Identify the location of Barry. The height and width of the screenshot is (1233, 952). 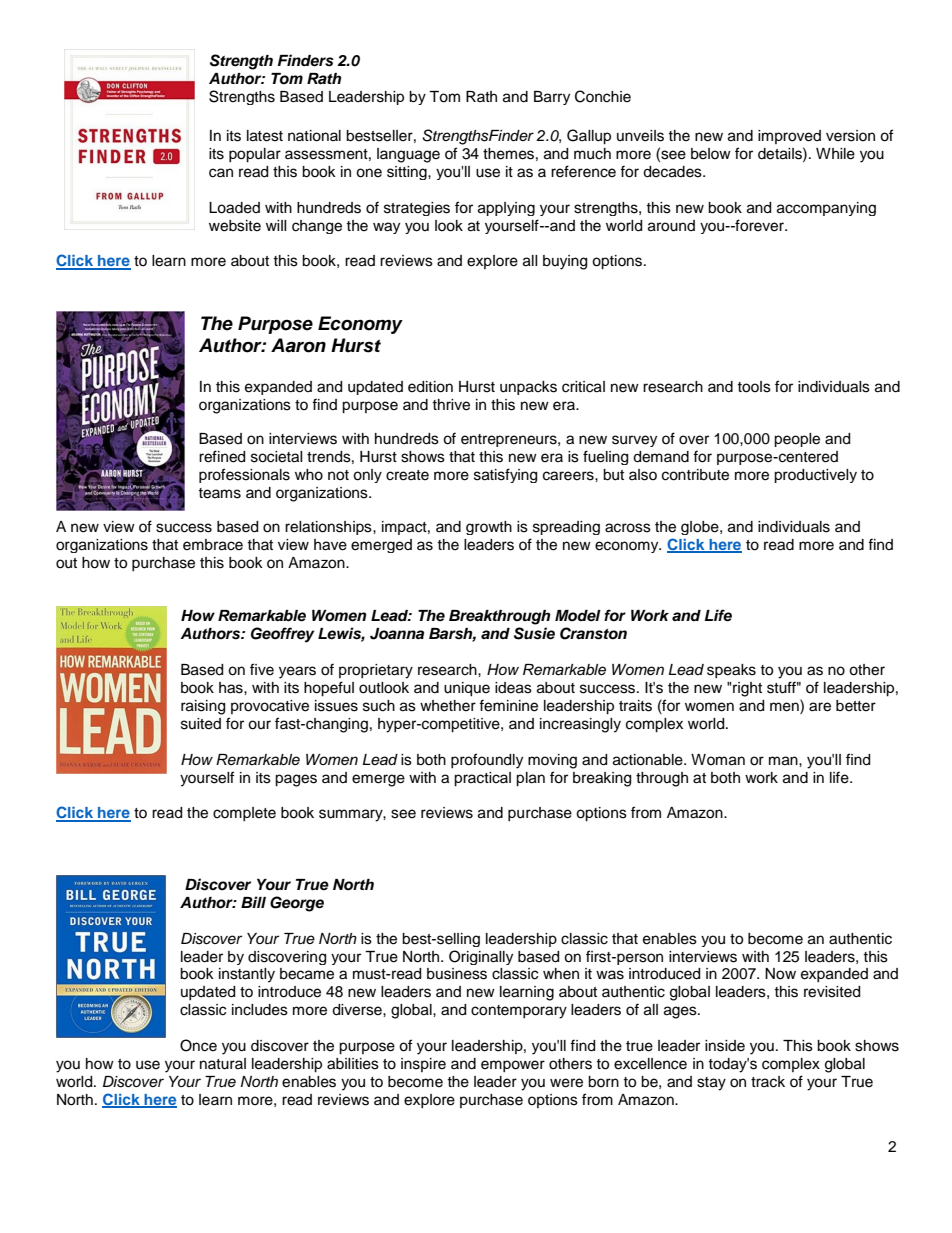
(552, 98).
